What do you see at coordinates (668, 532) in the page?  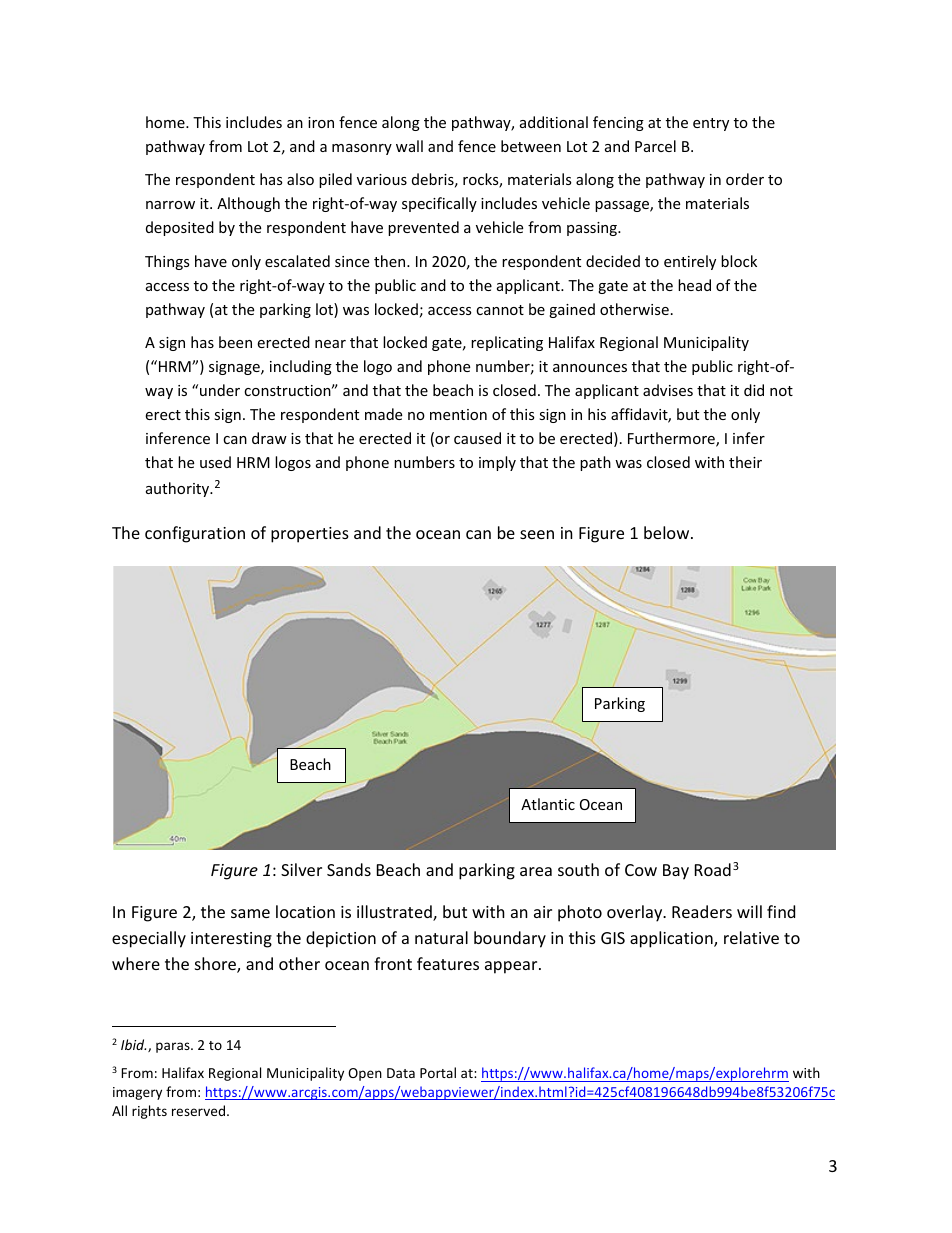 I see `below` at bounding box center [668, 532].
